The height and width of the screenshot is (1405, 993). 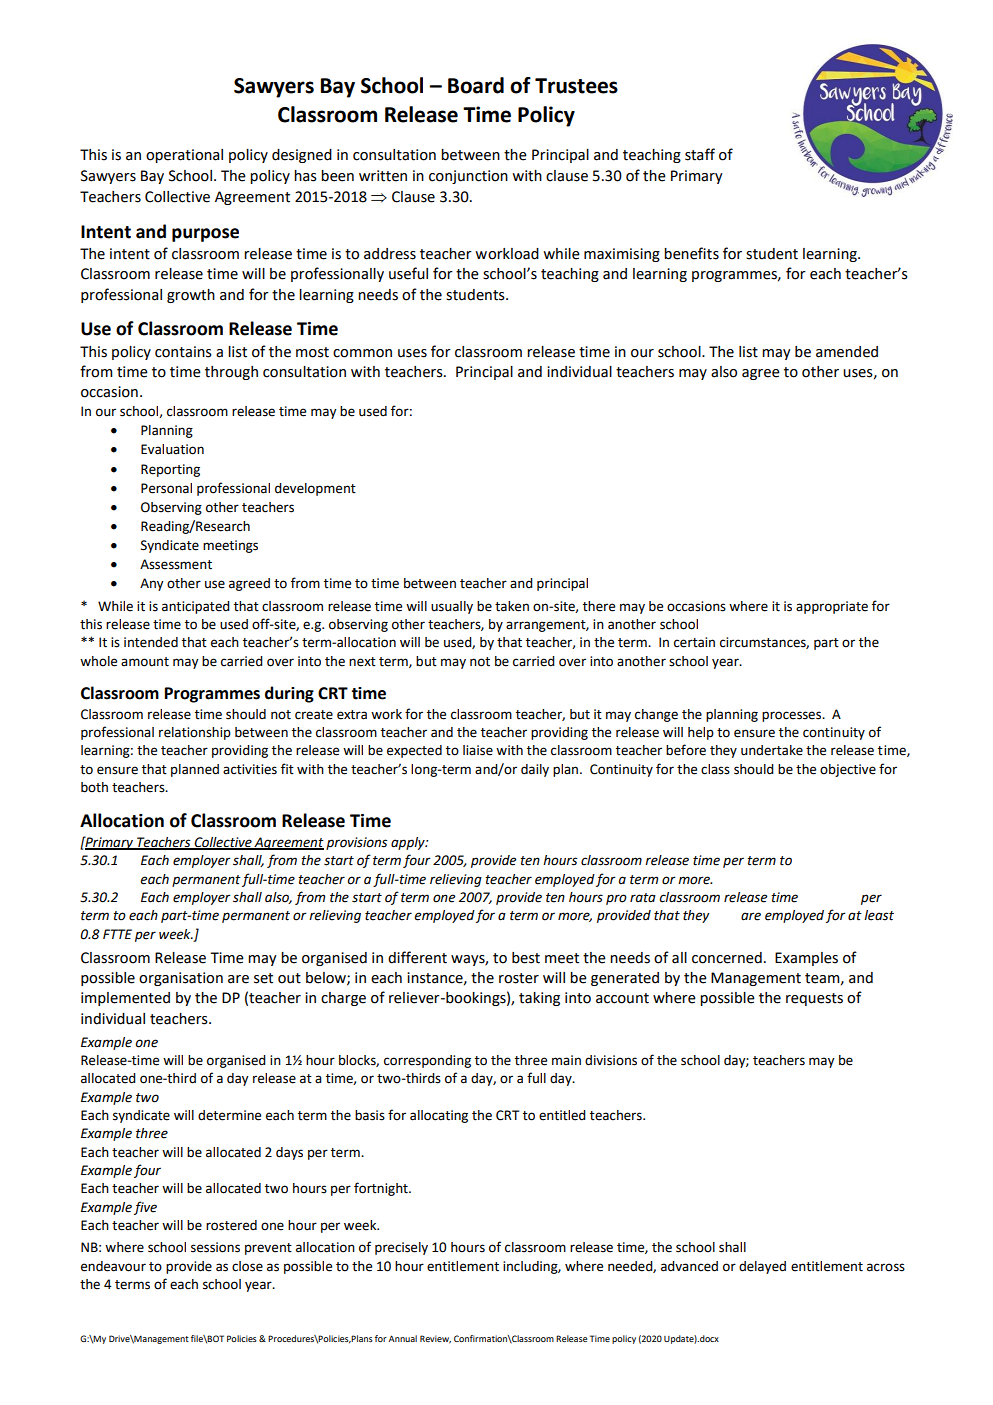 I want to click on operational, so click(x=184, y=156).
